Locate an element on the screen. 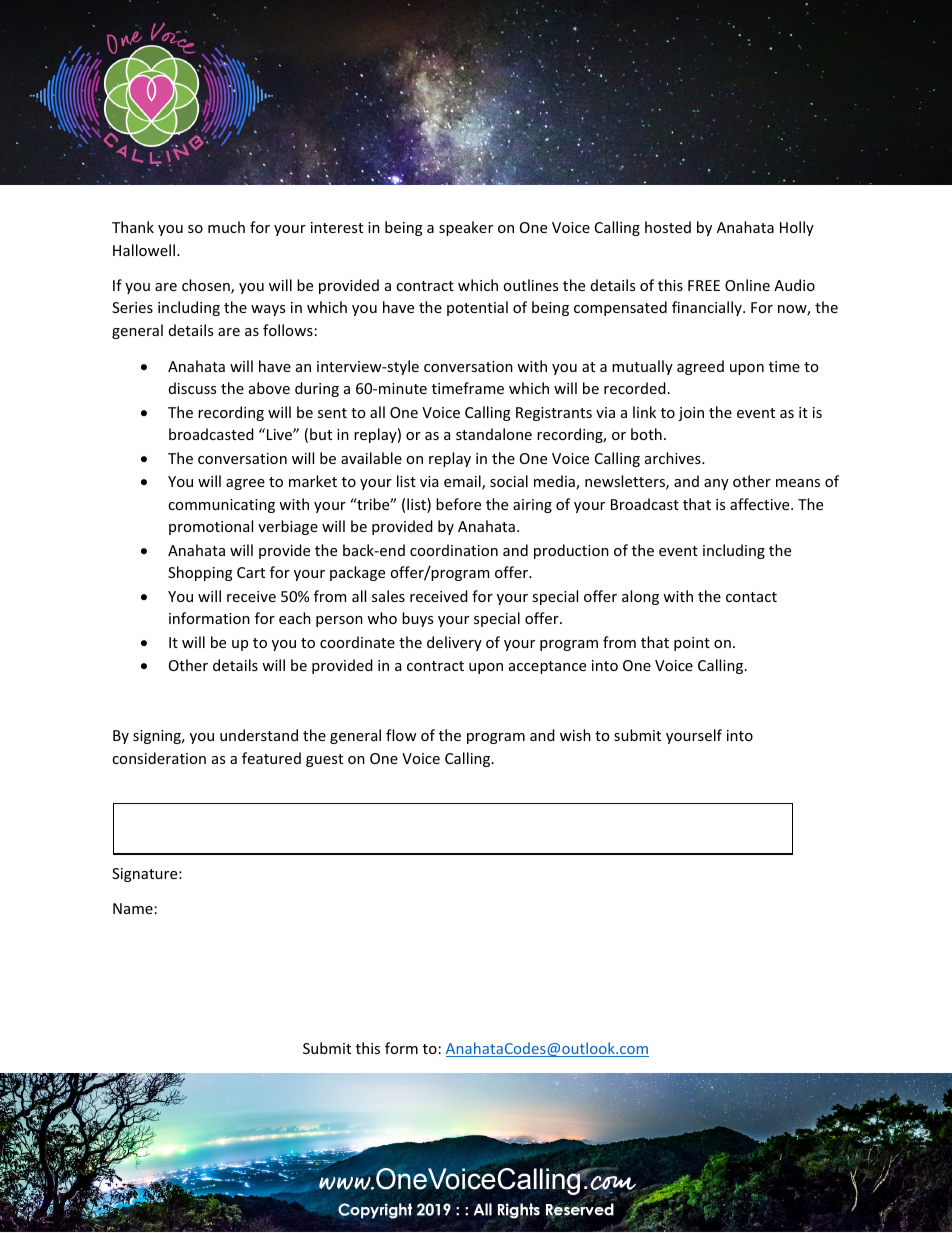 Image resolution: width=952 pixels, height=1233 pixels. standalone is located at coordinates (494, 434).
